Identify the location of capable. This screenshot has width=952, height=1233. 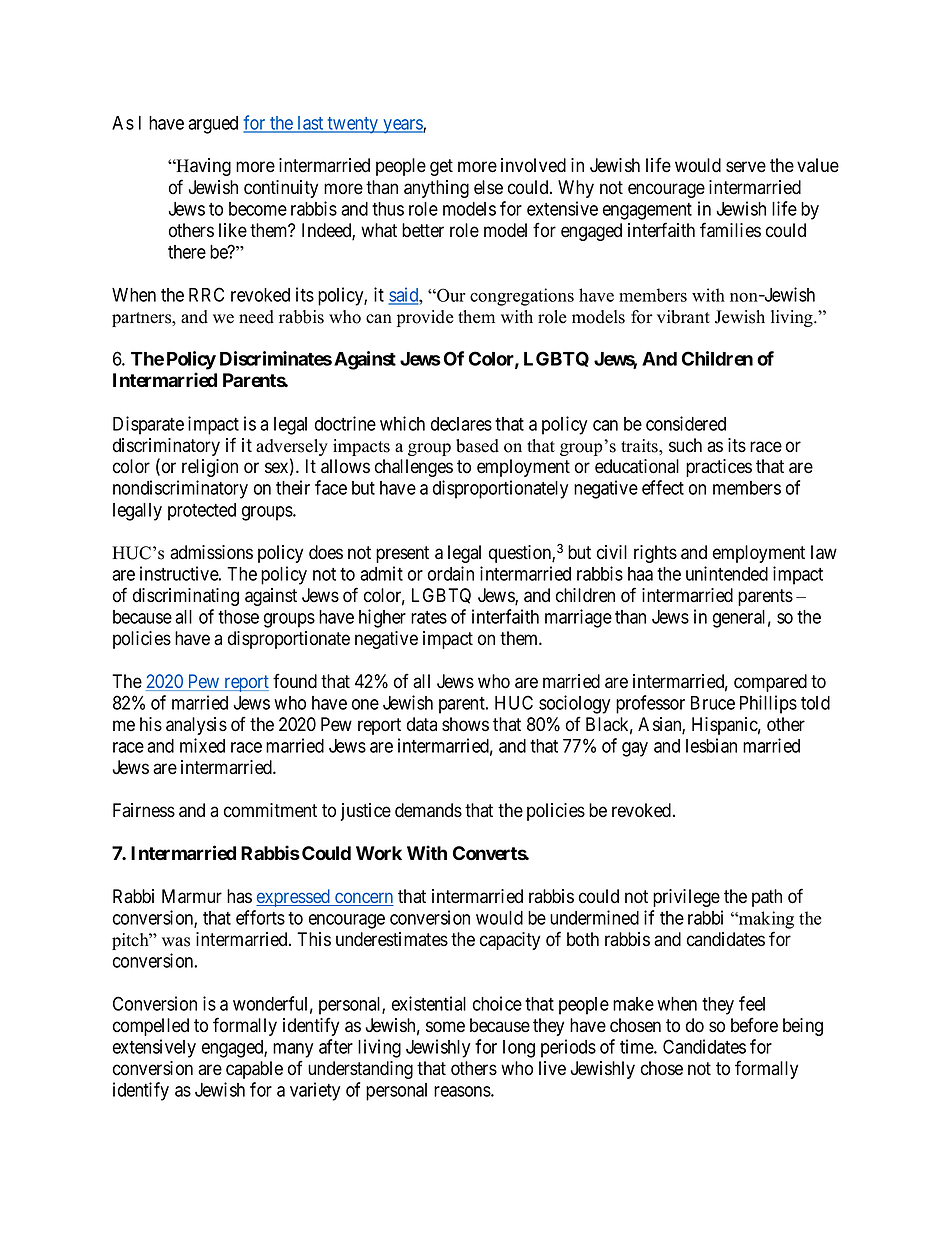
(254, 1070).
